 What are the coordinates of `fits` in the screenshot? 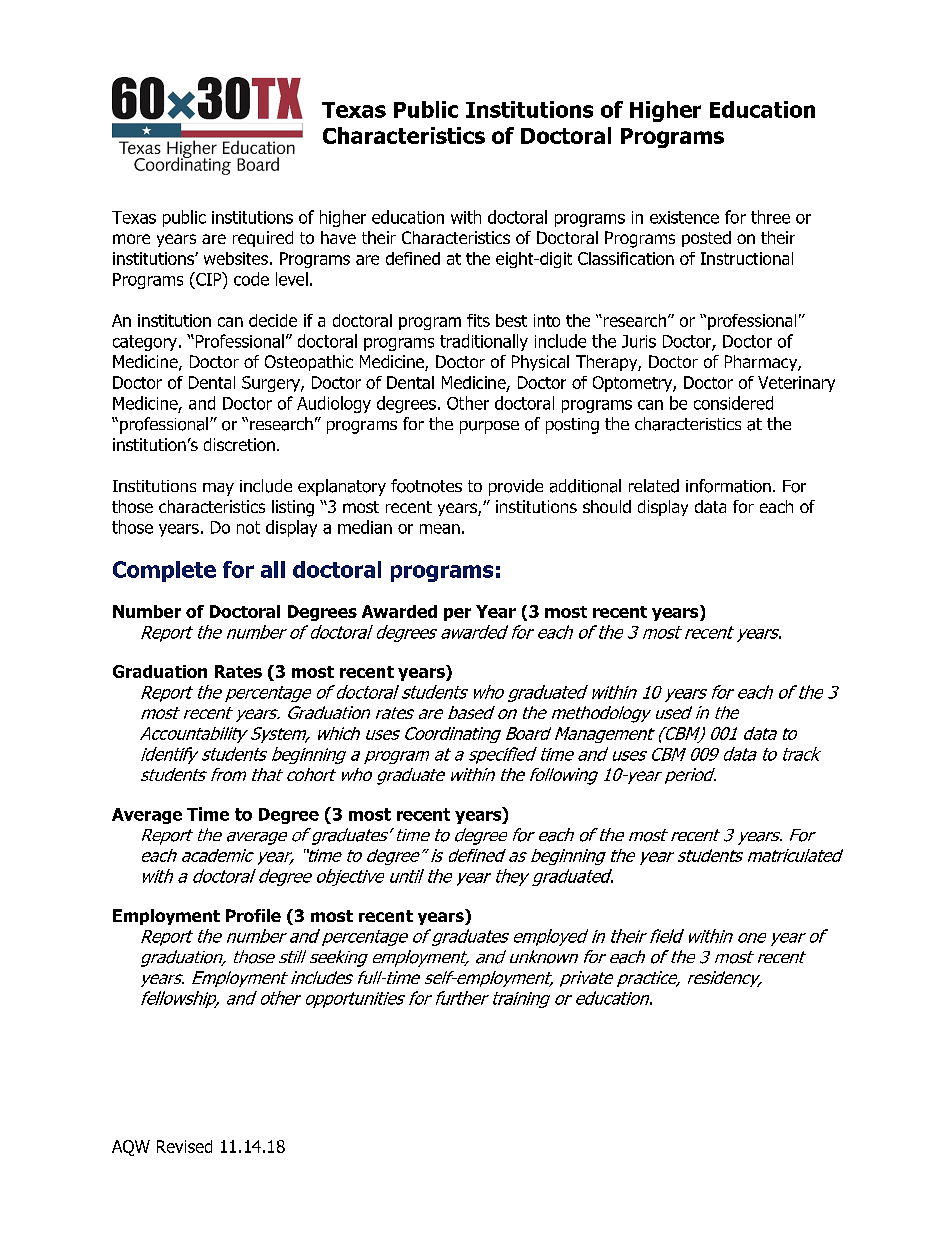 It's located at (478, 320).
